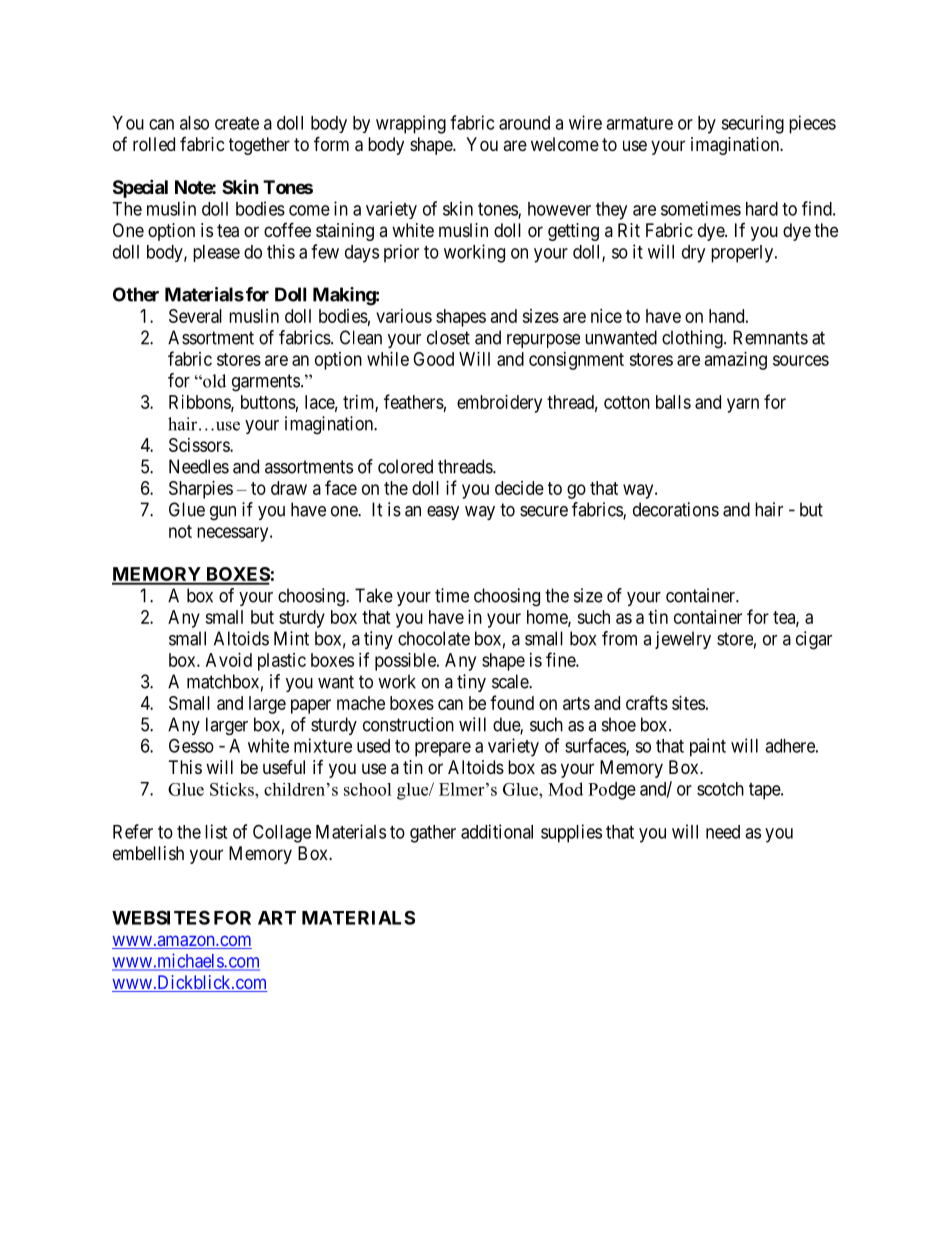 The image size is (952, 1233). Describe the element at coordinates (676, 509) in the page. I see `decorations` at that location.
